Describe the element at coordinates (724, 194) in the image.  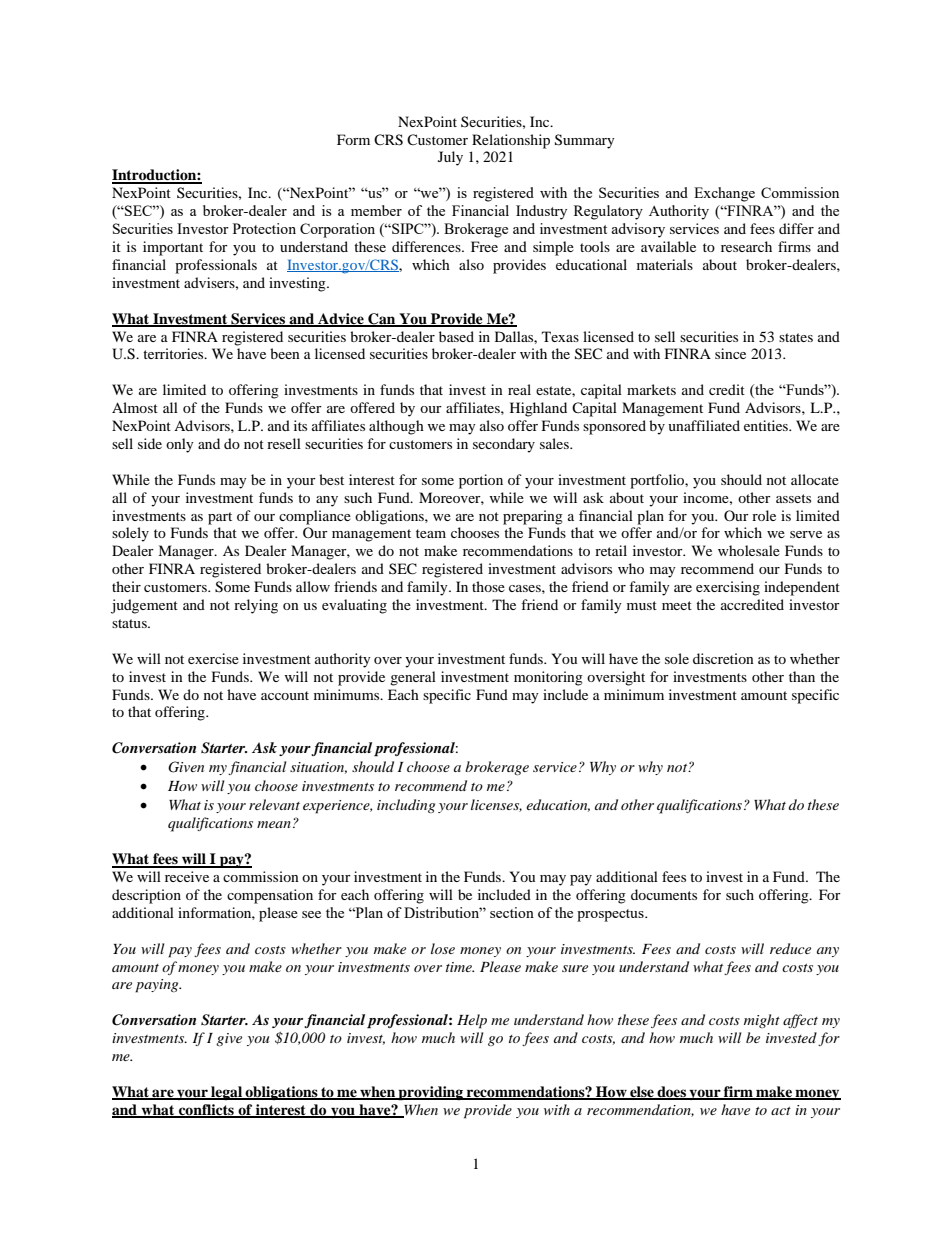
I see `Exchange` at that location.
